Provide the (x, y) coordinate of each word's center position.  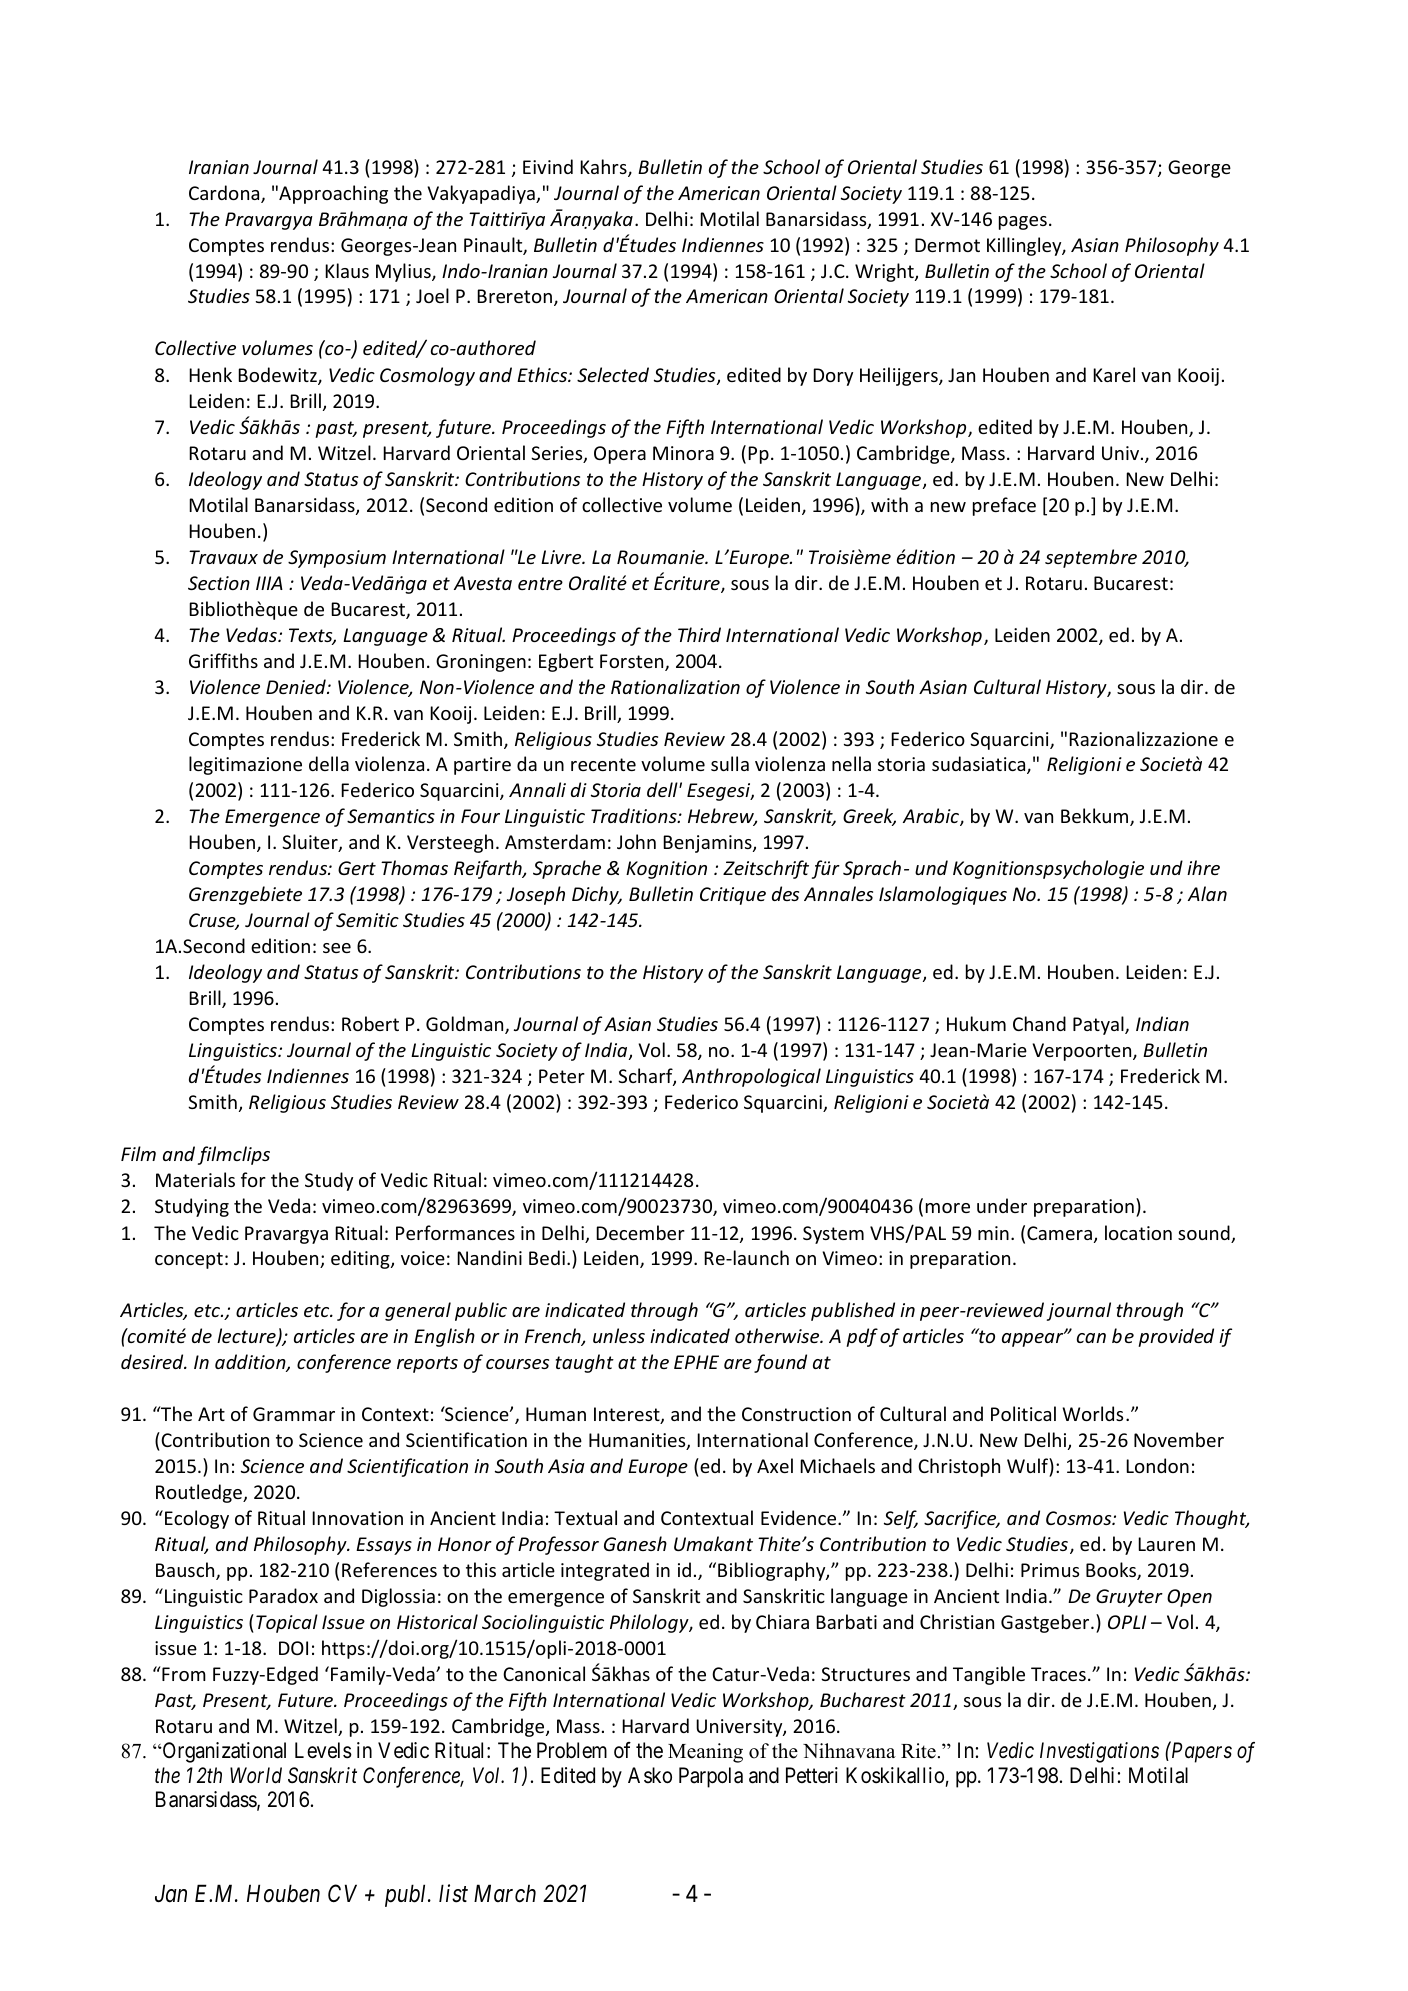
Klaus (347, 270)
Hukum (976, 1023)
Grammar (294, 1414)
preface (1004, 506)
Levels (323, 1750)
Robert (370, 1023)
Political (1023, 1413)
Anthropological (751, 1077)
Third (699, 634)
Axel (775, 1465)
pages (1023, 223)
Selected (613, 374)
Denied (297, 686)
